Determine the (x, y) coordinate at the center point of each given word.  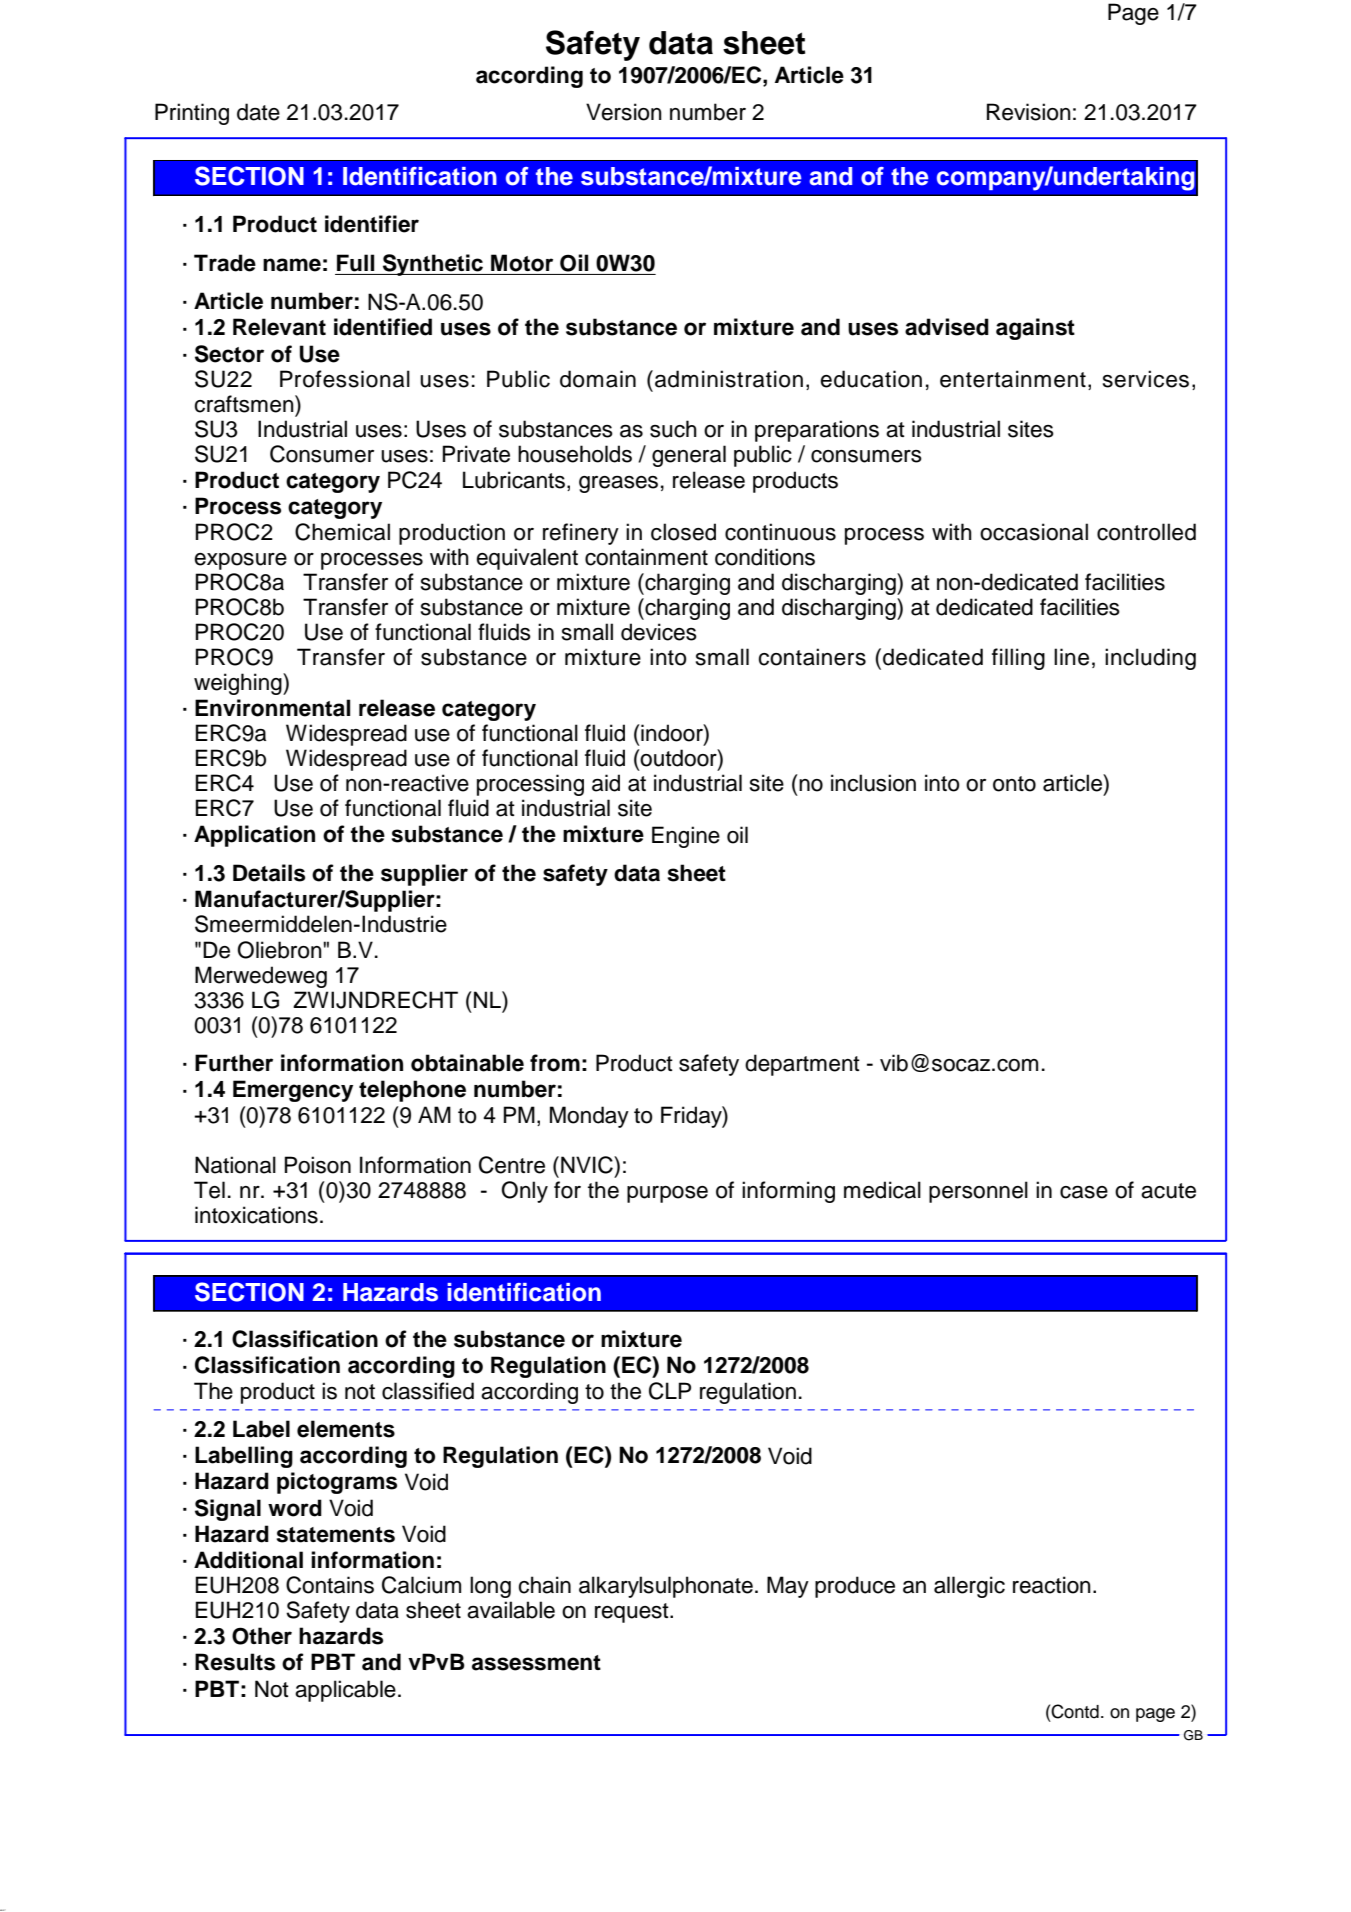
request (633, 1613)
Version (624, 112)
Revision (1029, 112)
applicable (345, 1691)
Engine (686, 837)
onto (1014, 784)
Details (269, 873)
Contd (1075, 1711)
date (258, 112)
